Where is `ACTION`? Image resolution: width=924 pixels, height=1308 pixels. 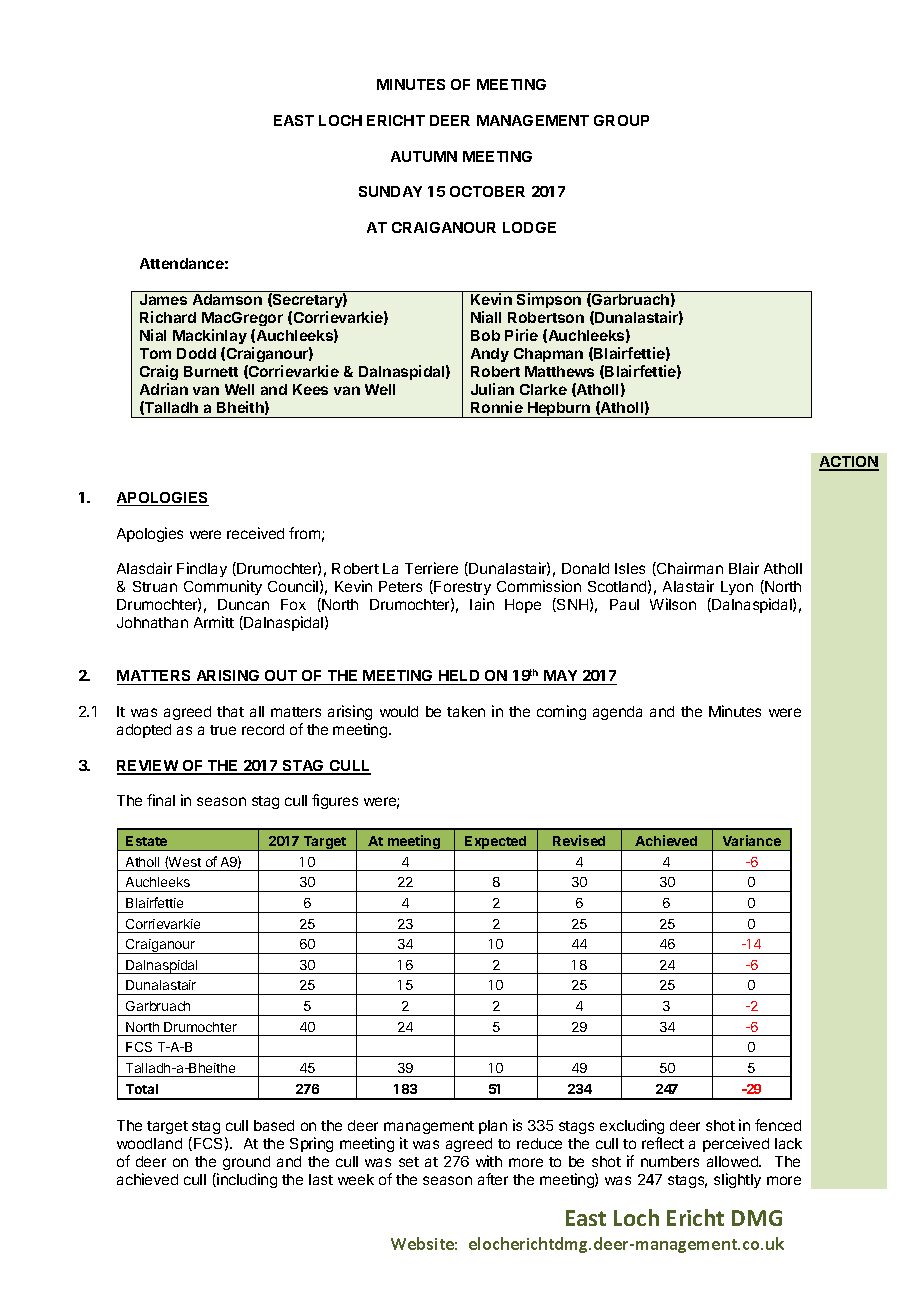 ACTION is located at coordinates (849, 463).
